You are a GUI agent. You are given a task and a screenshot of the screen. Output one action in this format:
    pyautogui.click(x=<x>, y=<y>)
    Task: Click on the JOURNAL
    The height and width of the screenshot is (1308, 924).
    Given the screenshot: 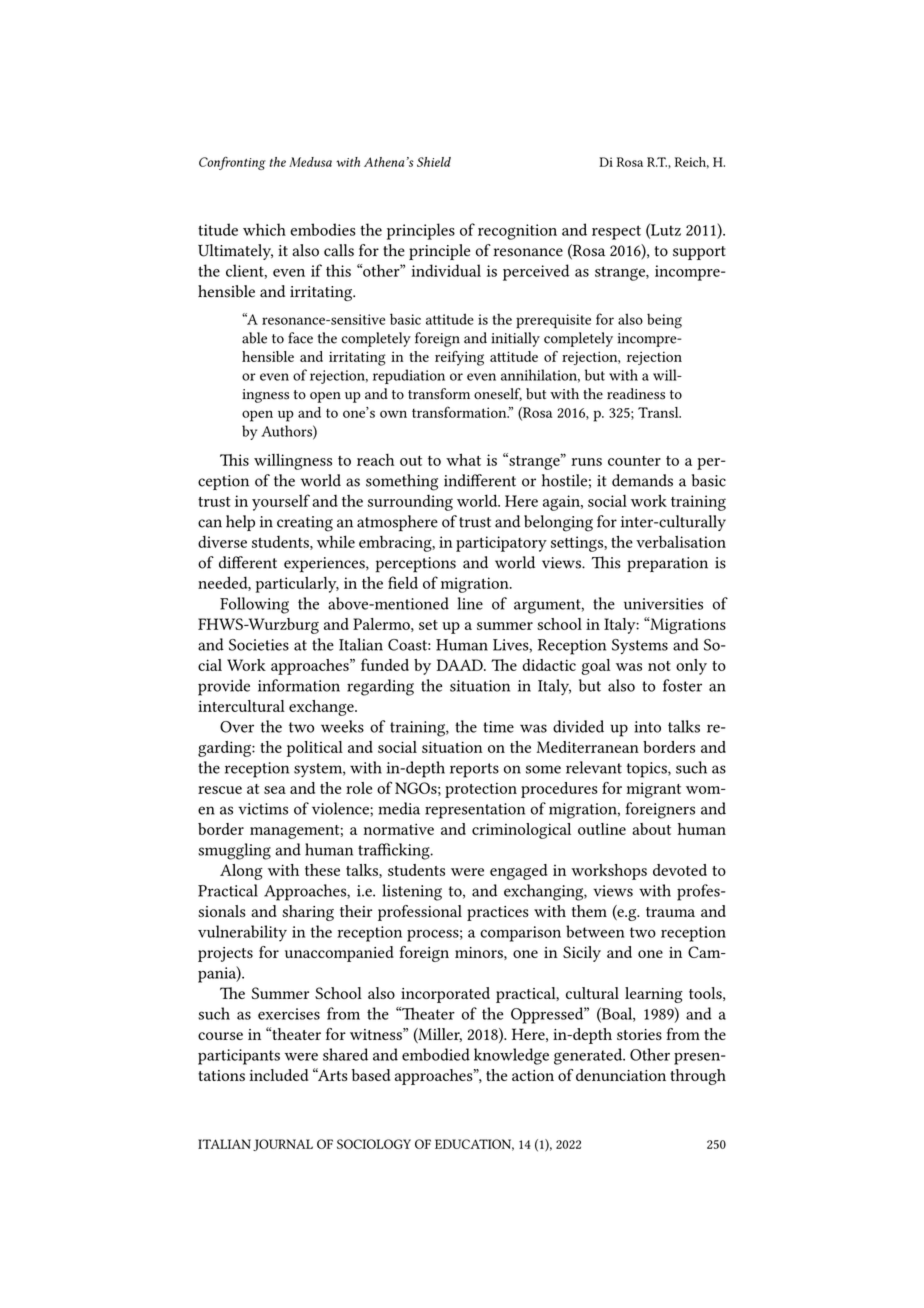 What is the action you would take?
    pyautogui.click(x=283, y=1145)
